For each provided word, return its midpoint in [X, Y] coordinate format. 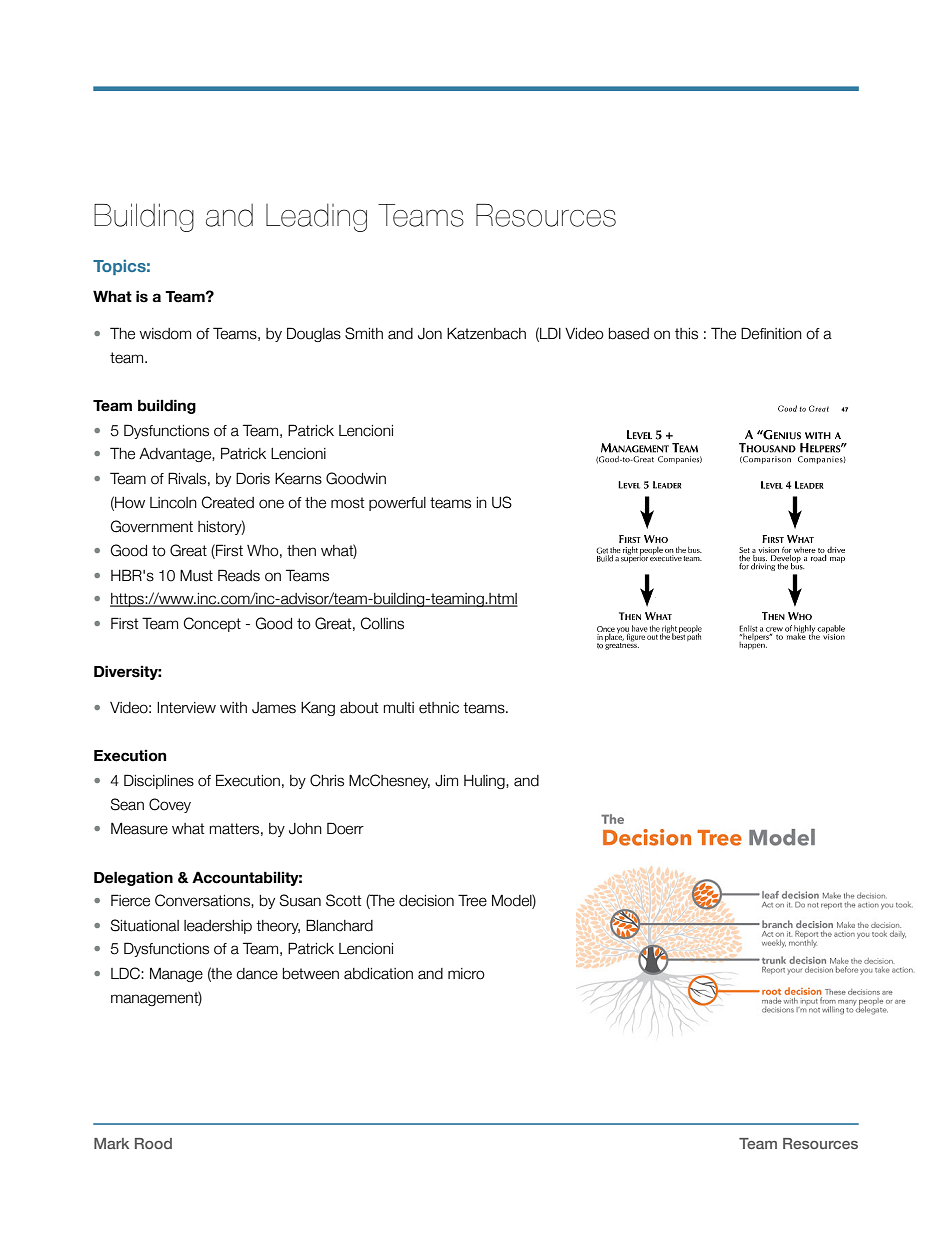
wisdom [165, 334]
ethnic [439, 708]
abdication [378, 974]
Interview [186, 708]
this [686, 334]
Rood [153, 1143]
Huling [485, 782]
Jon [430, 334]
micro [466, 974]
